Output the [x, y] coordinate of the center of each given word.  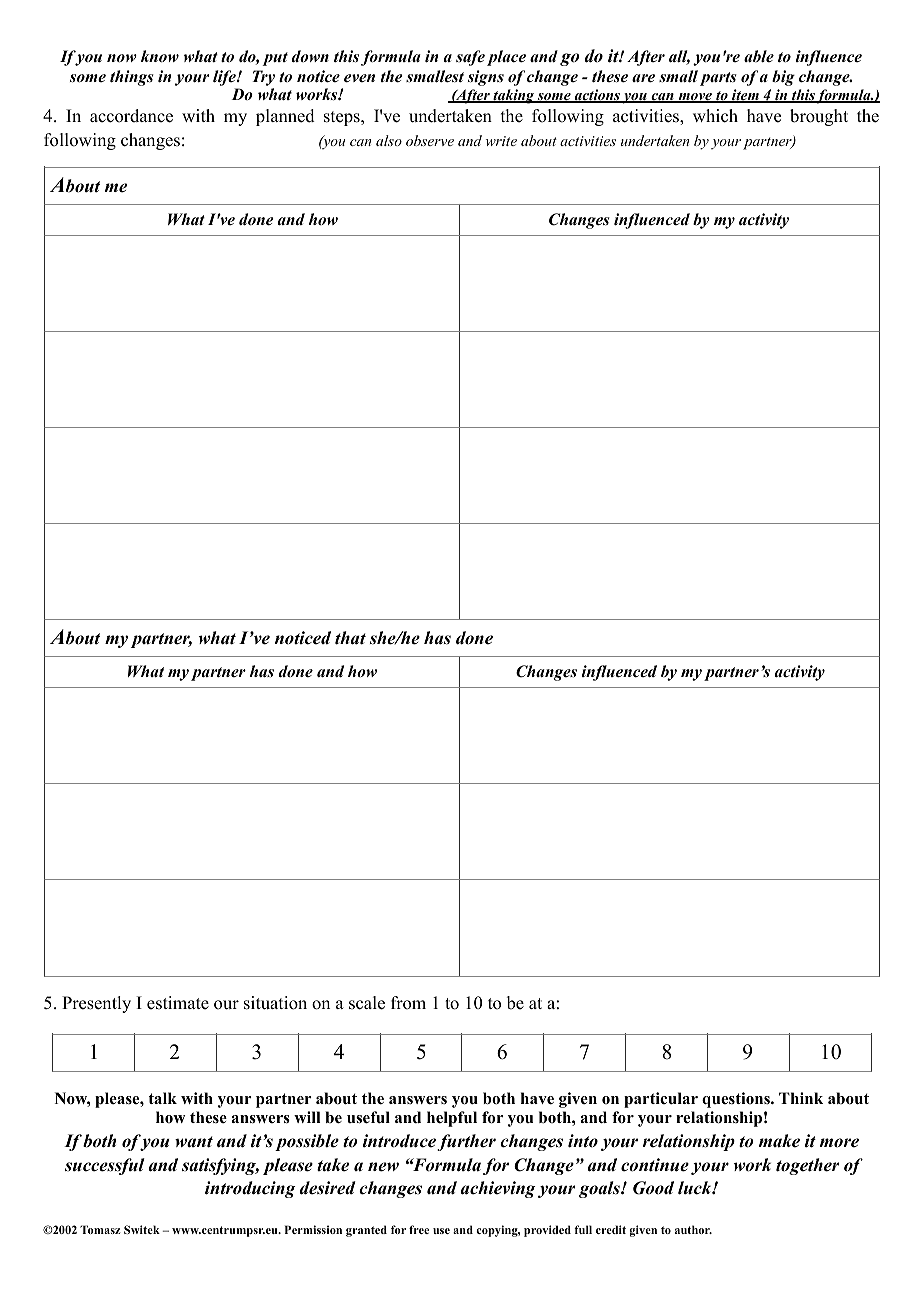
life [225, 78]
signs [486, 78]
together [807, 1166]
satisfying [220, 1166]
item [745, 96]
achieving [498, 1189]
